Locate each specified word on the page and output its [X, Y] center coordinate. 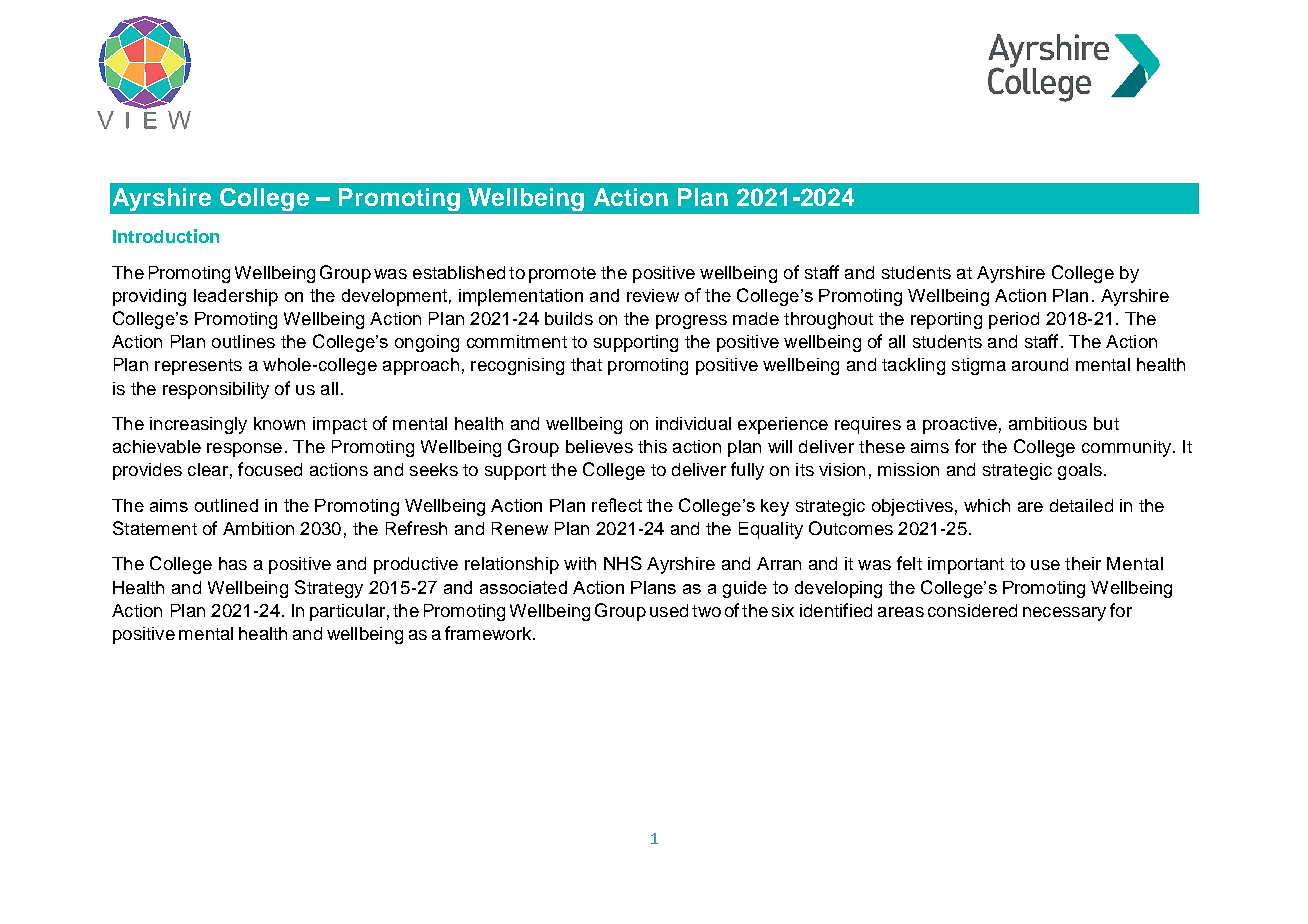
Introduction [166, 236]
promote [562, 275]
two [706, 611]
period [1014, 320]
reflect [617, 505]
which [987, 505]
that [586, 364]
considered [972, 610]
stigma [979, 366]
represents [198, 367]
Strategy [329, 589]
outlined [226, 505]
